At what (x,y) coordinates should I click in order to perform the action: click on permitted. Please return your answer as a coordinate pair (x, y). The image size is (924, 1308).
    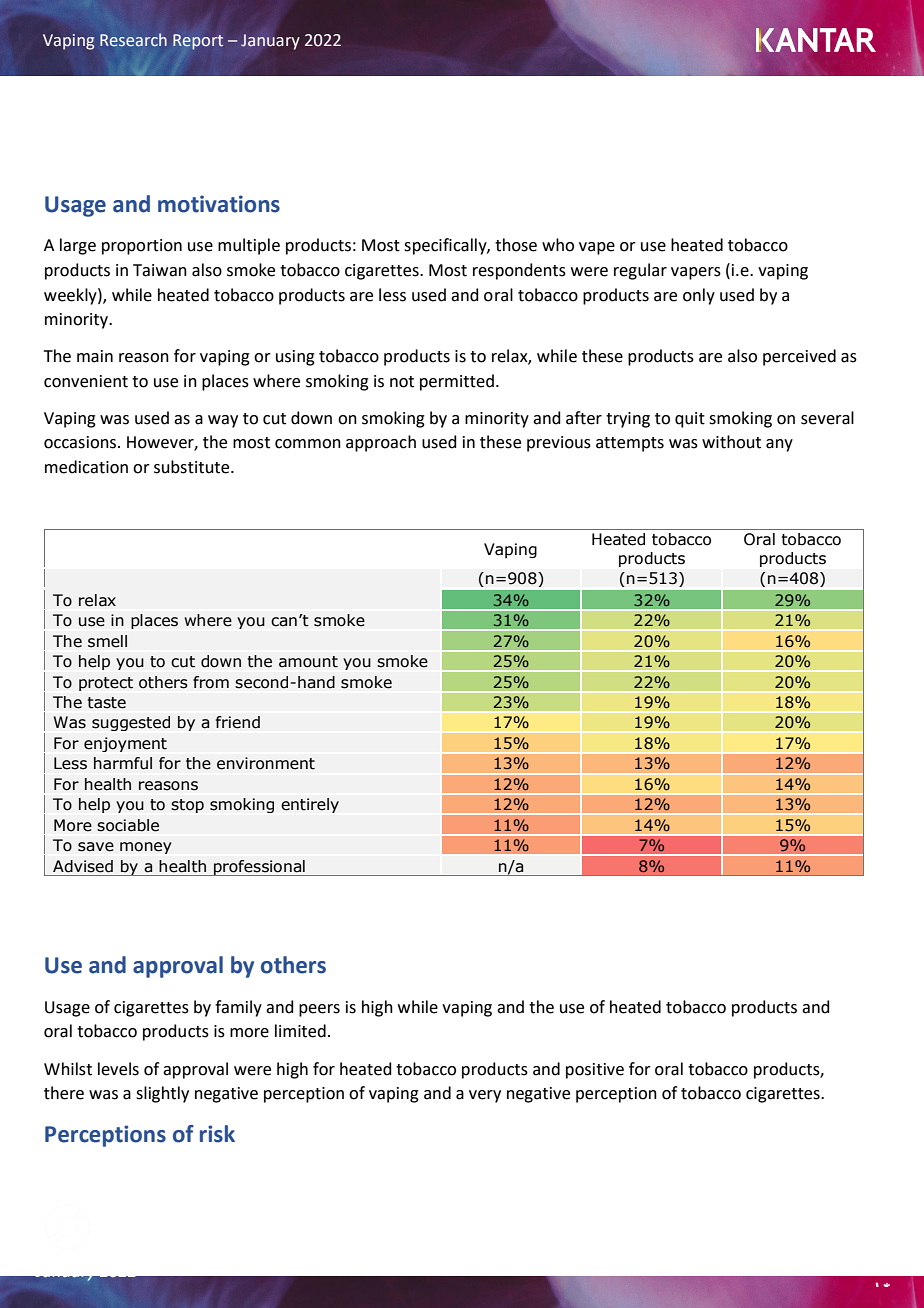
    Looking at the image, I should click on (457, 382).
